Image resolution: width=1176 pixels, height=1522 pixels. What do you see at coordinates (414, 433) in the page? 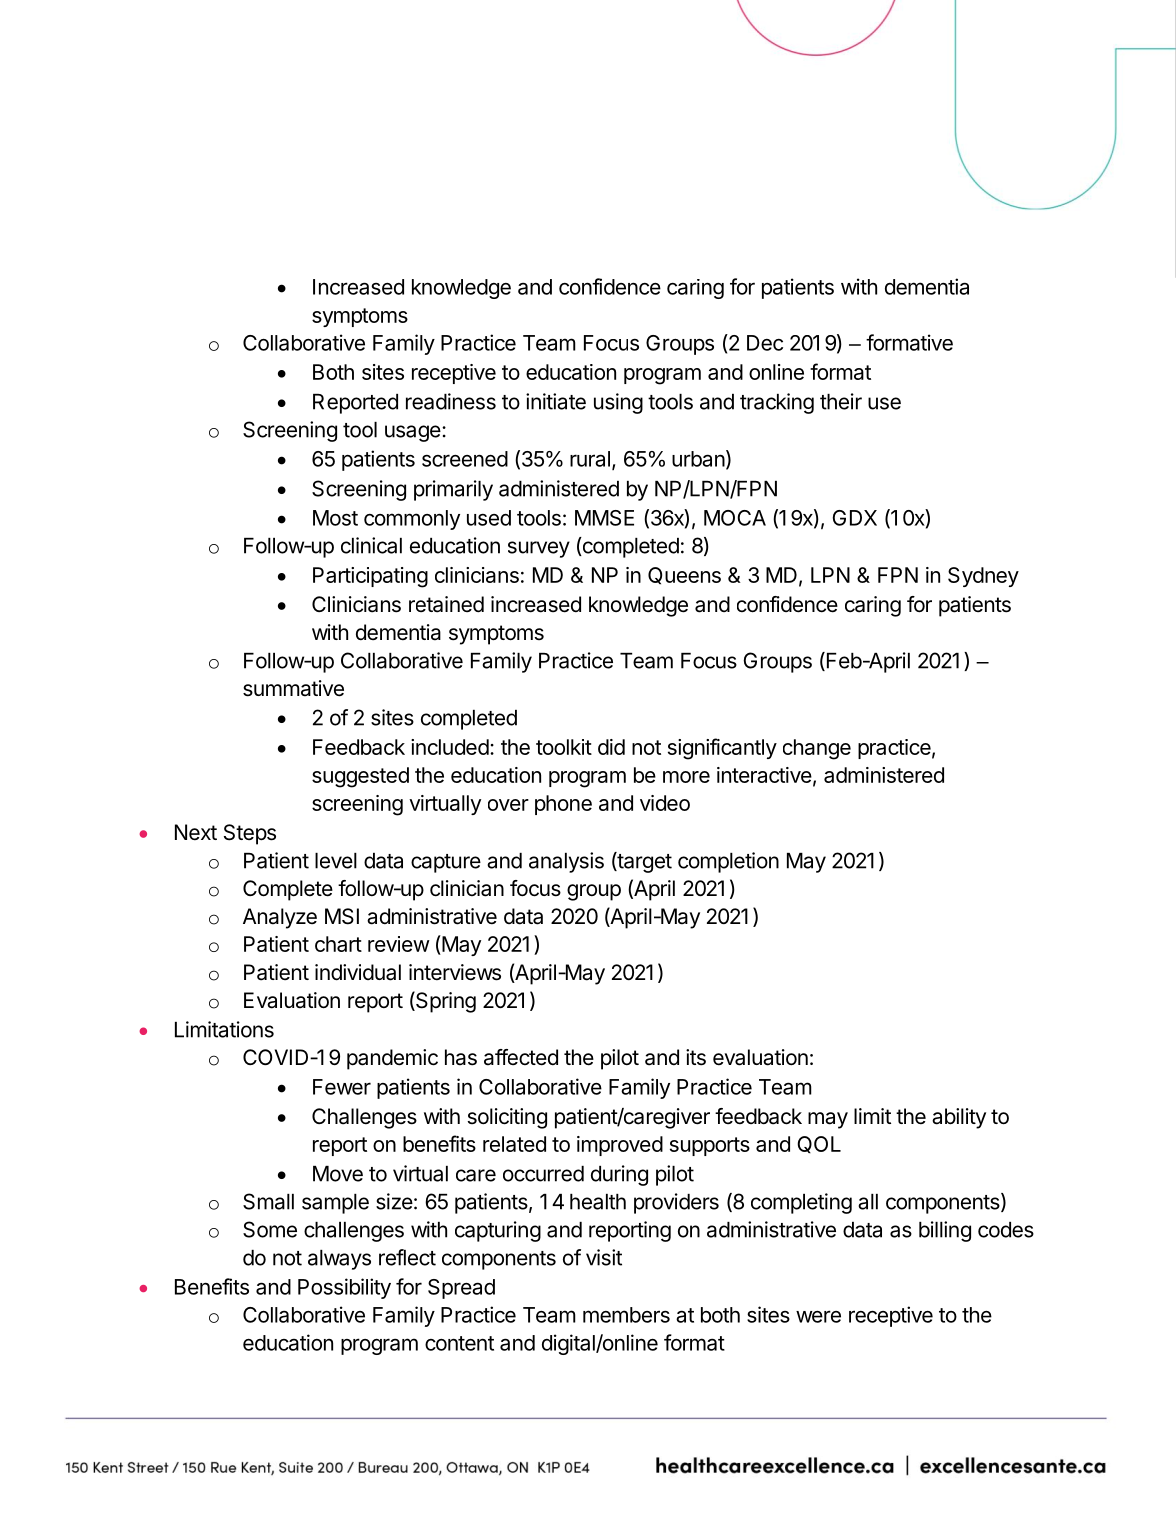
I see `usage` at bounding box center [414, 433].
